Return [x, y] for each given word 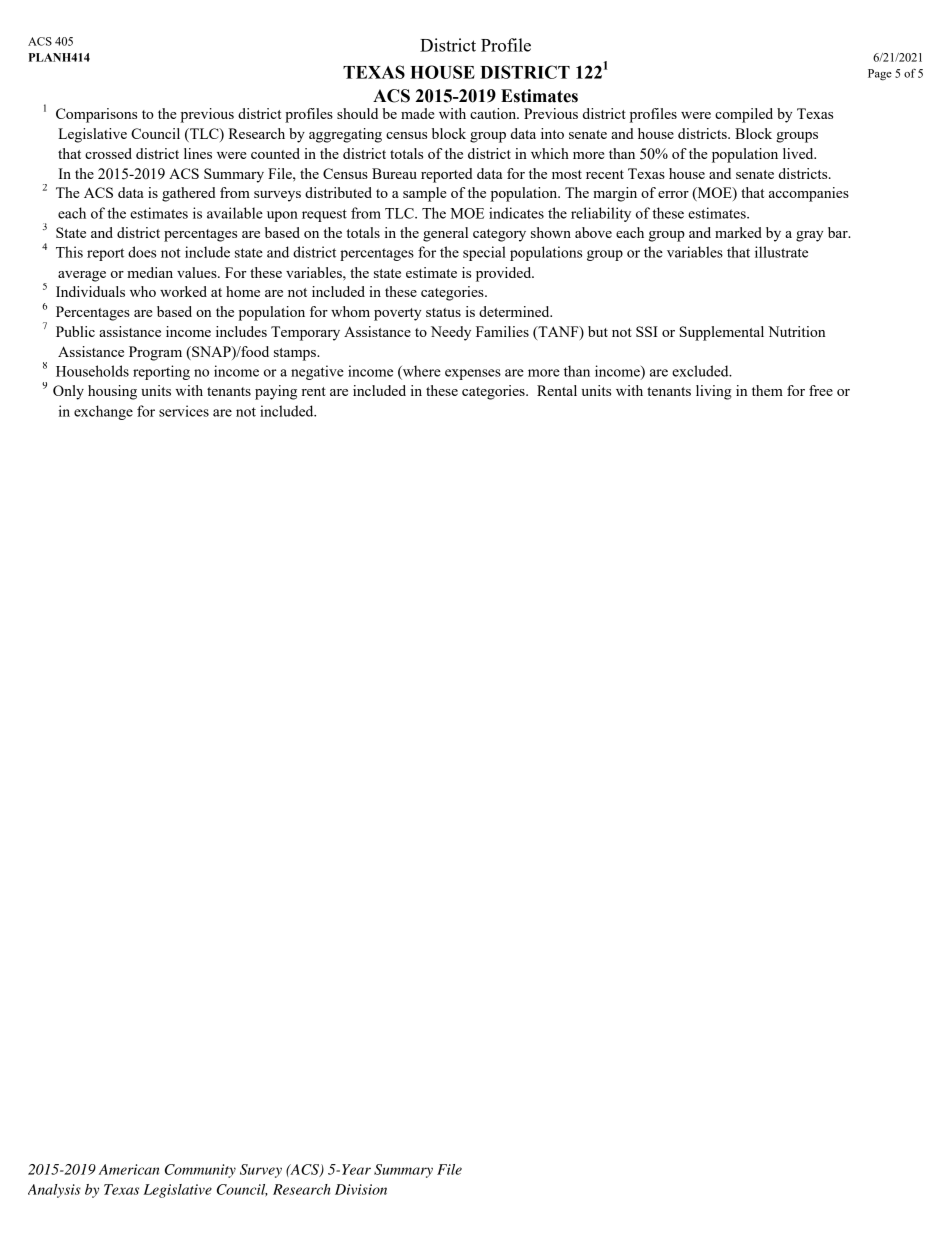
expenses [473, 374]
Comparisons [96, 115]
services [184, 411]
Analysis [54, 1191]
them [767, 390]
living [714, 392]
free [821, 390]
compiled [744, 115]
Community [200, 1171]
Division [361, 1189]
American [129, 1169]
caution [494, 113]
